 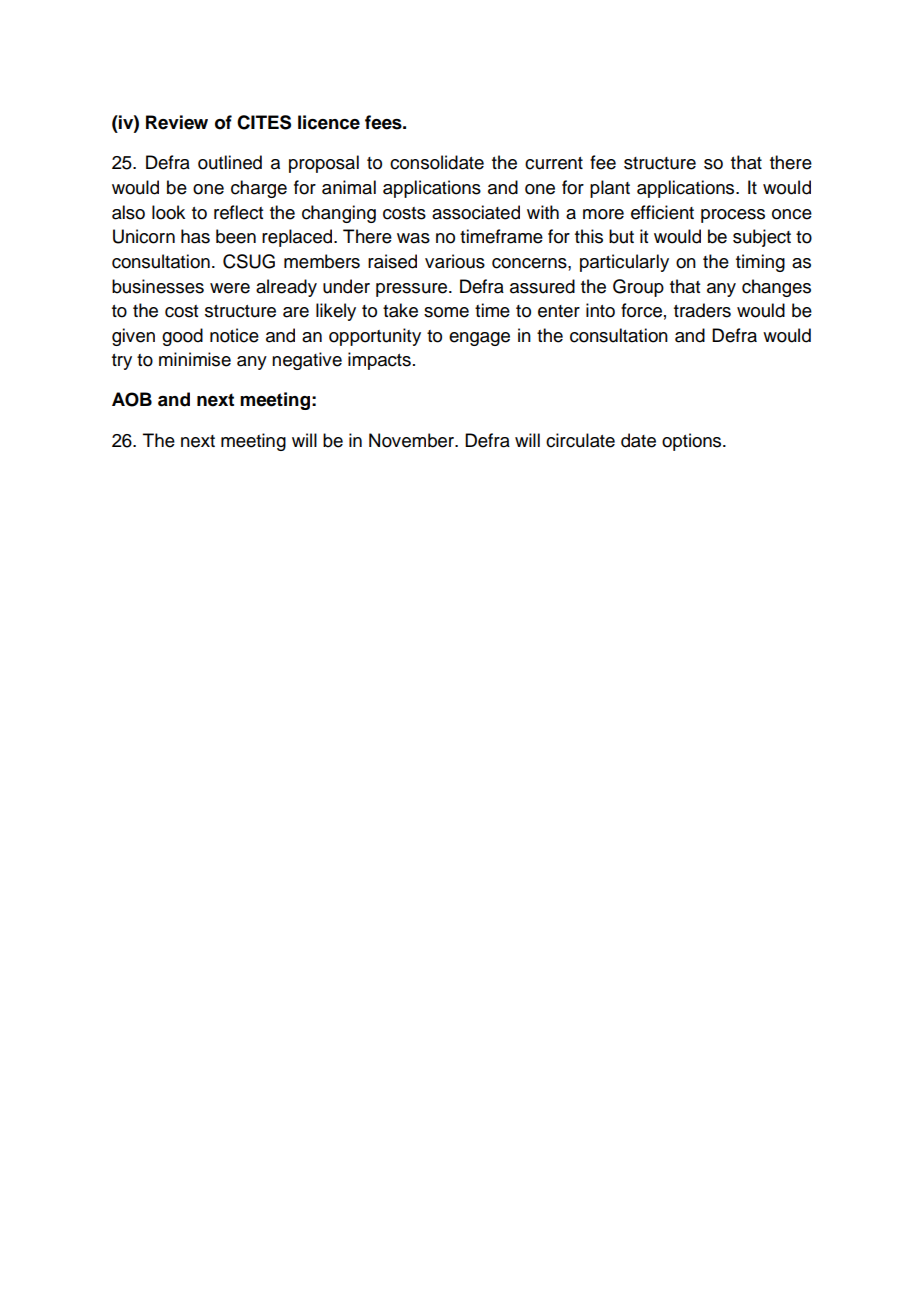 I want to click on minimise, so click(x=195, y=359).
